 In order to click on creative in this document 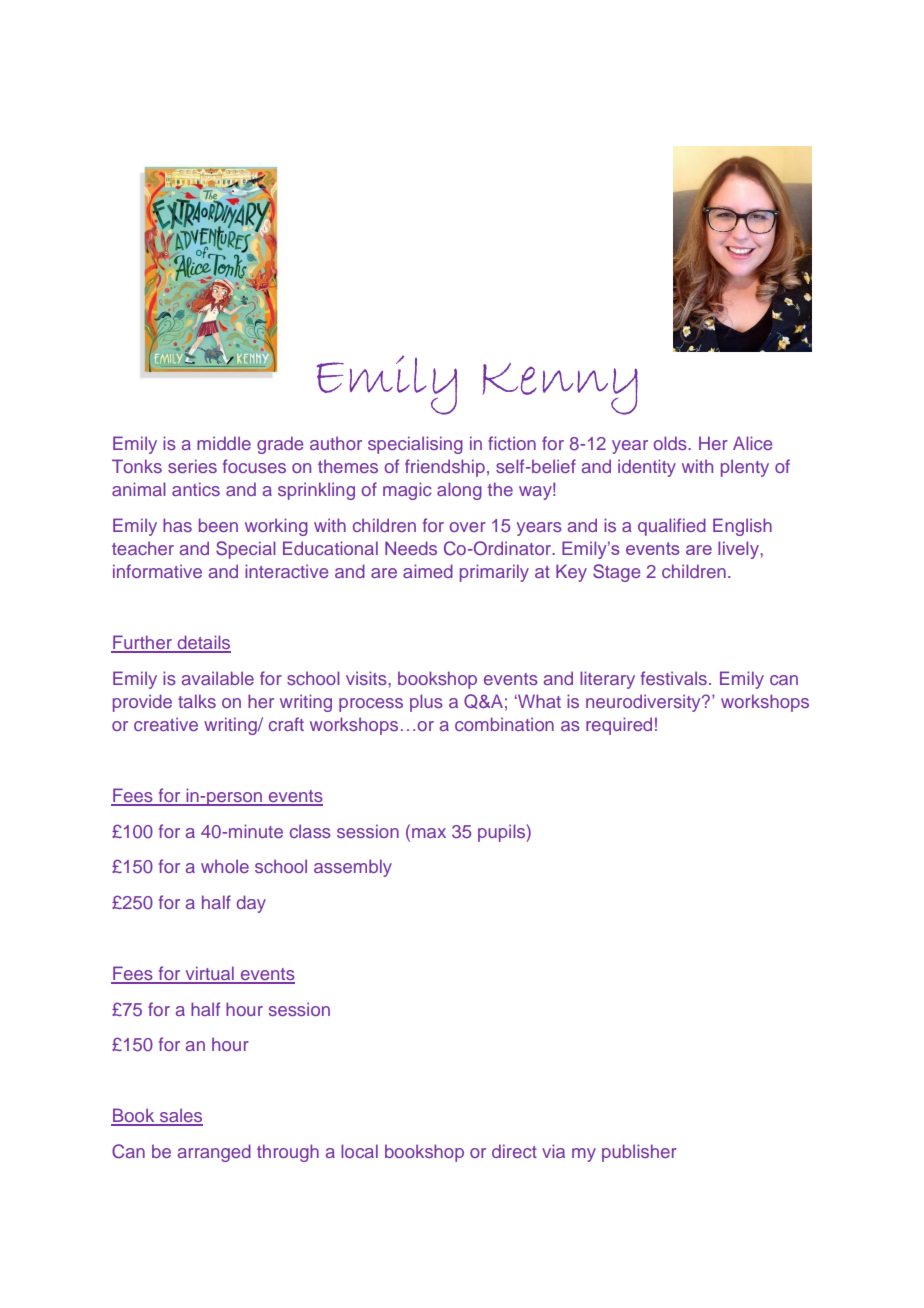, I will do `click(166, 724)`.
